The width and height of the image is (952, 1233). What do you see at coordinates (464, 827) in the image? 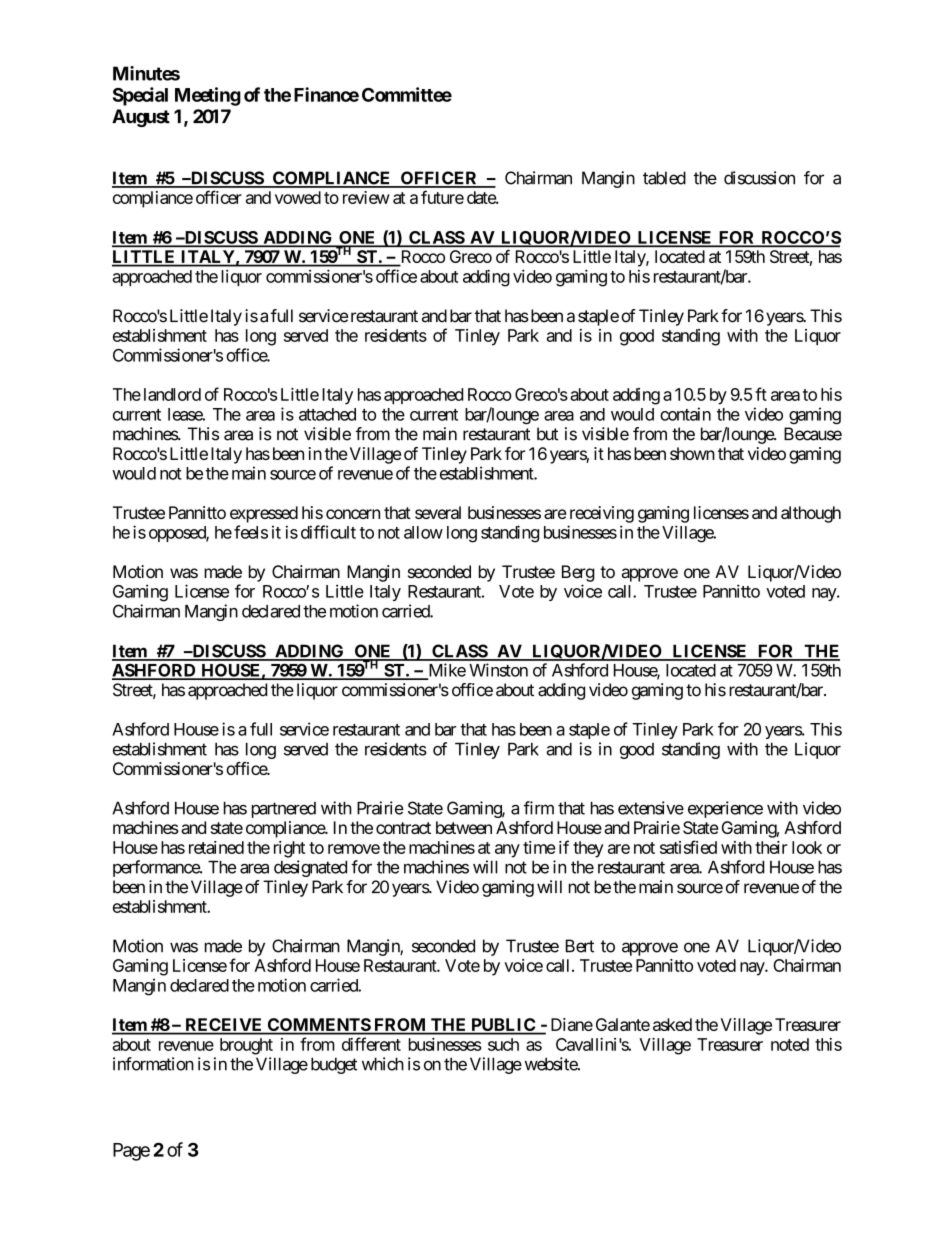
I see `between` at bounding box center [464, 827].
